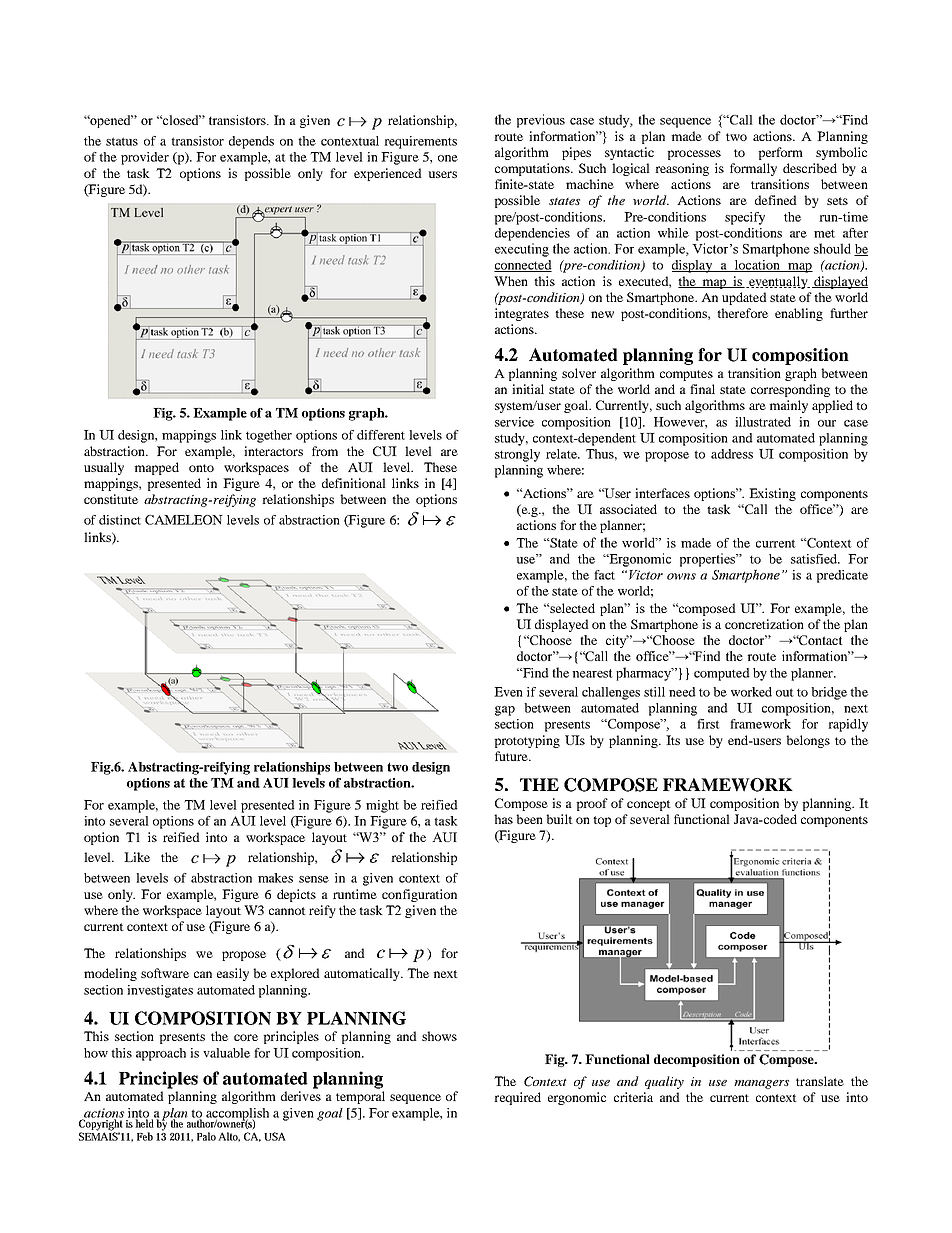 Image resolution: width=952 pixels, height=1233 pixels. I want to click on distinct, so click(120, 520).
